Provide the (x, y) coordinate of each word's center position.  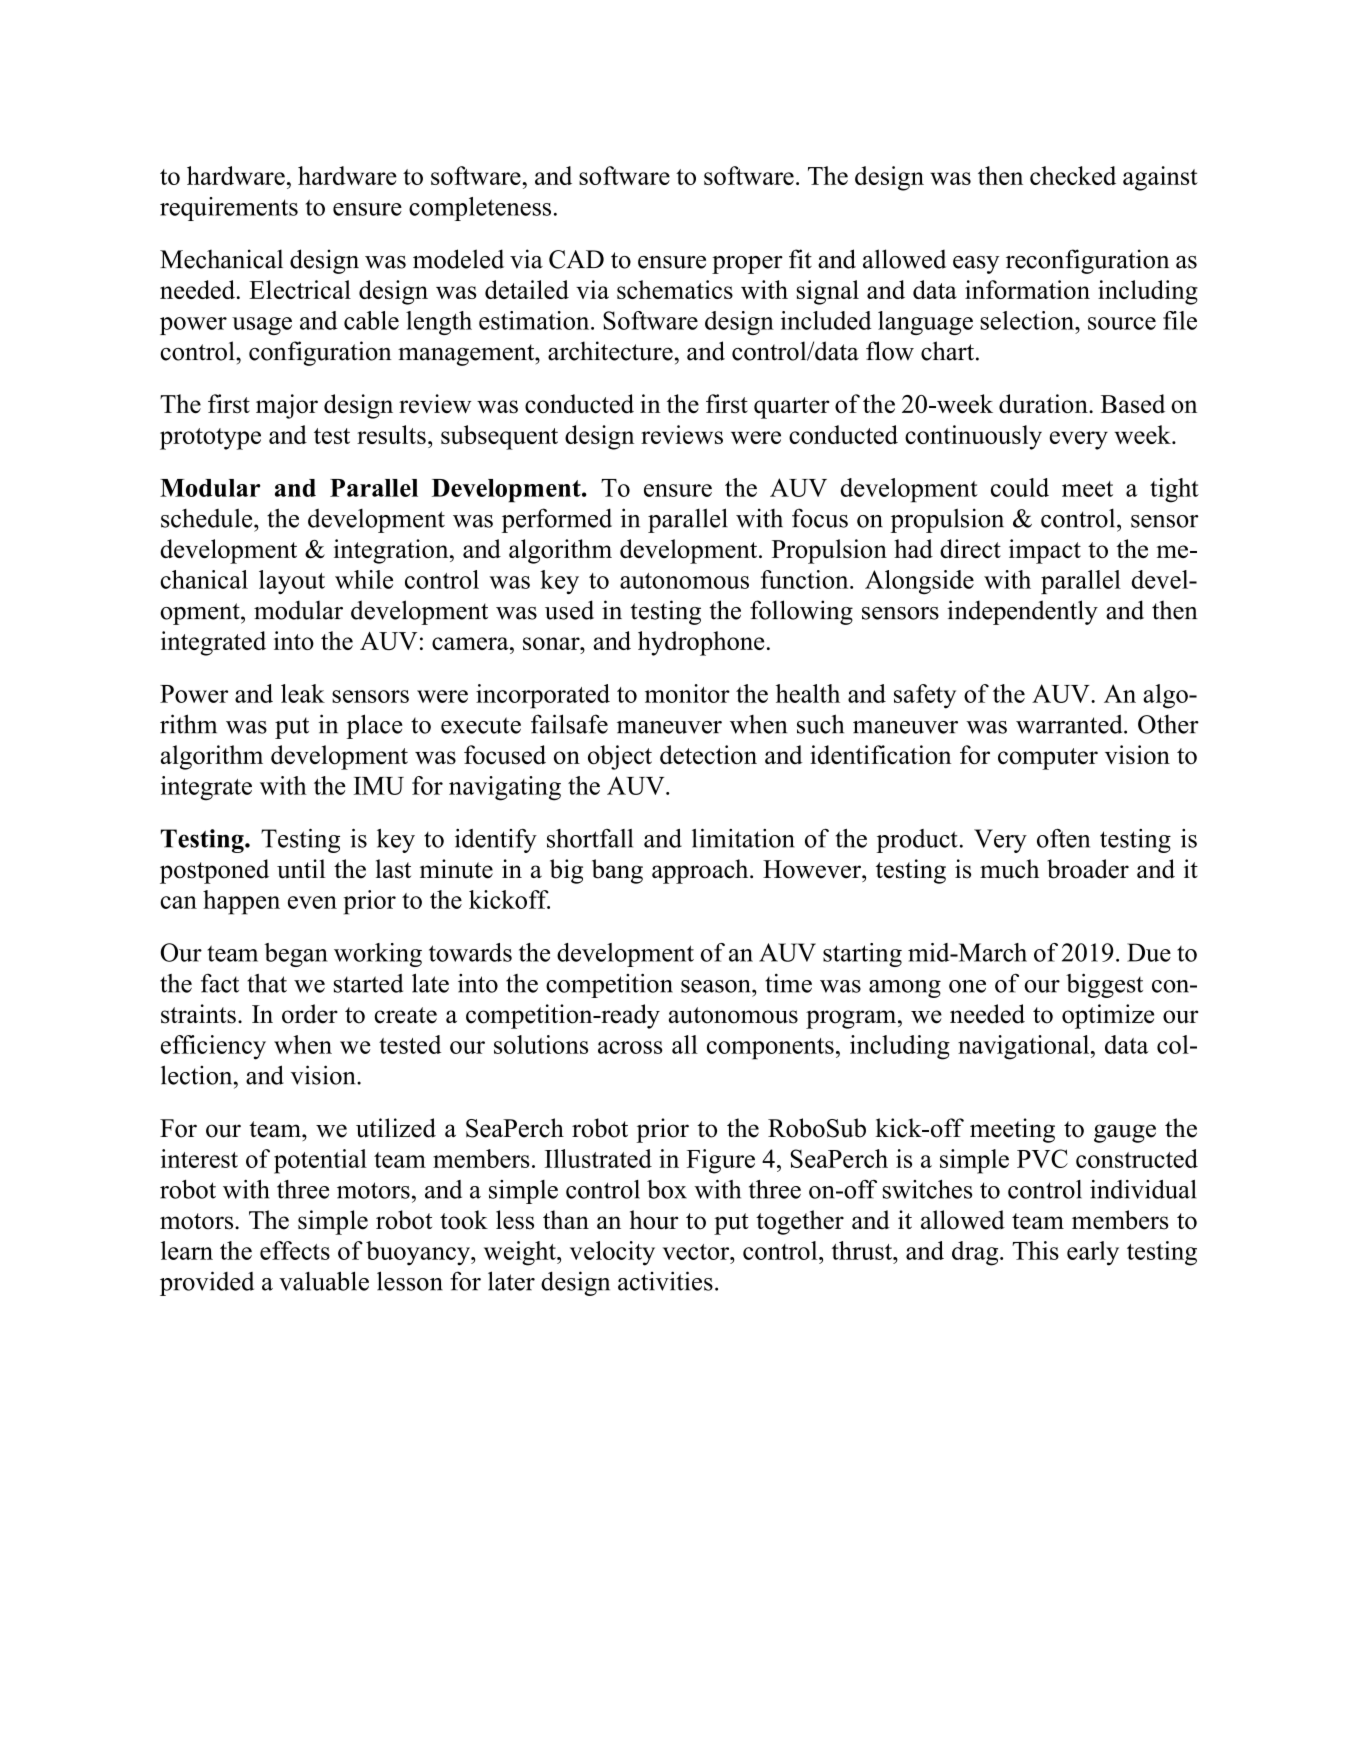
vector (697, 1252)
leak (303, 693)
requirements (229, 209)
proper (747, 265)
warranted (1070, 724)
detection (708, 754)
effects (295, 1250)
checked (1073, 175)
